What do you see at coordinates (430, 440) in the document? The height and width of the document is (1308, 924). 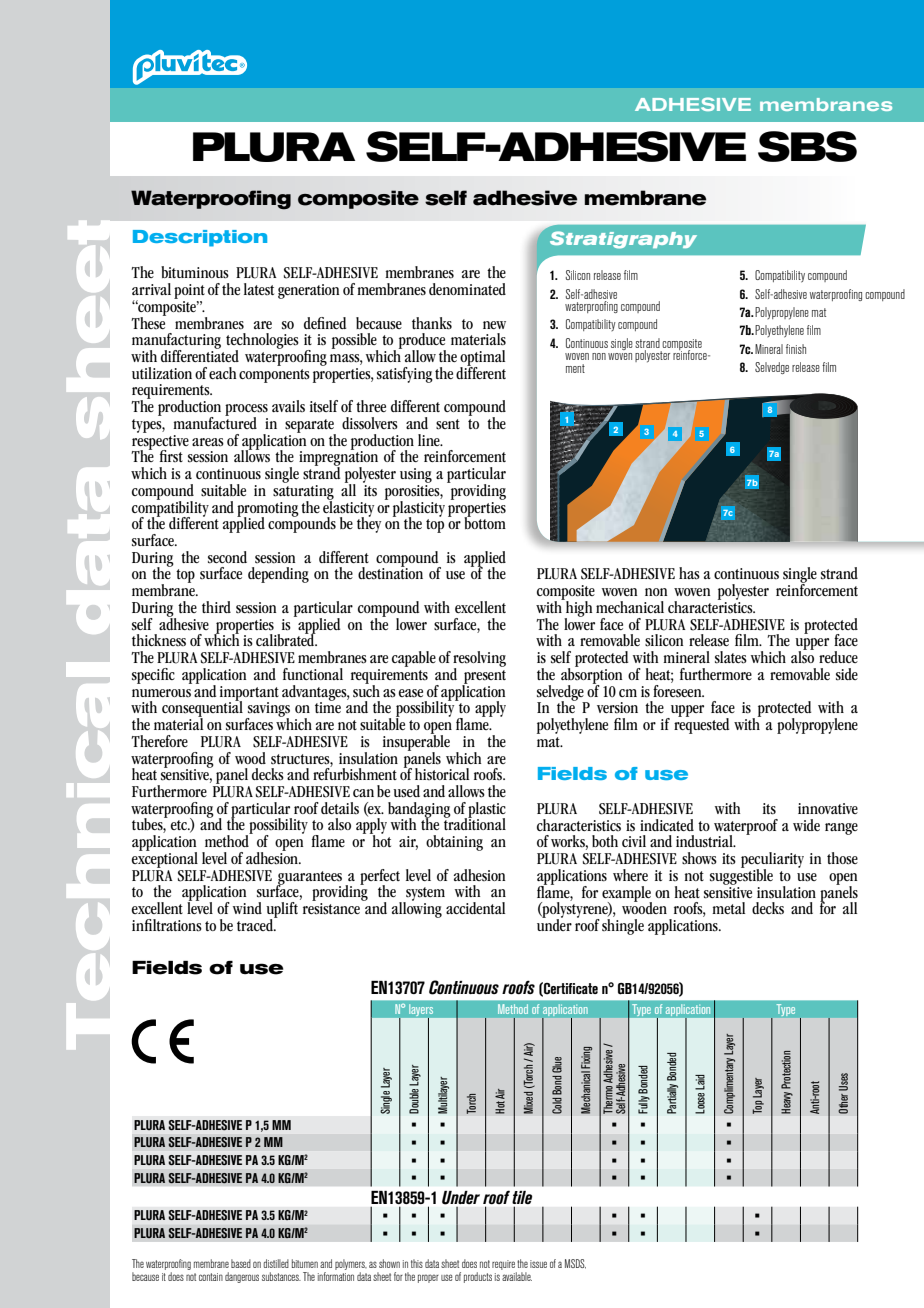 I see `line` at bounding box center [430, 440].
